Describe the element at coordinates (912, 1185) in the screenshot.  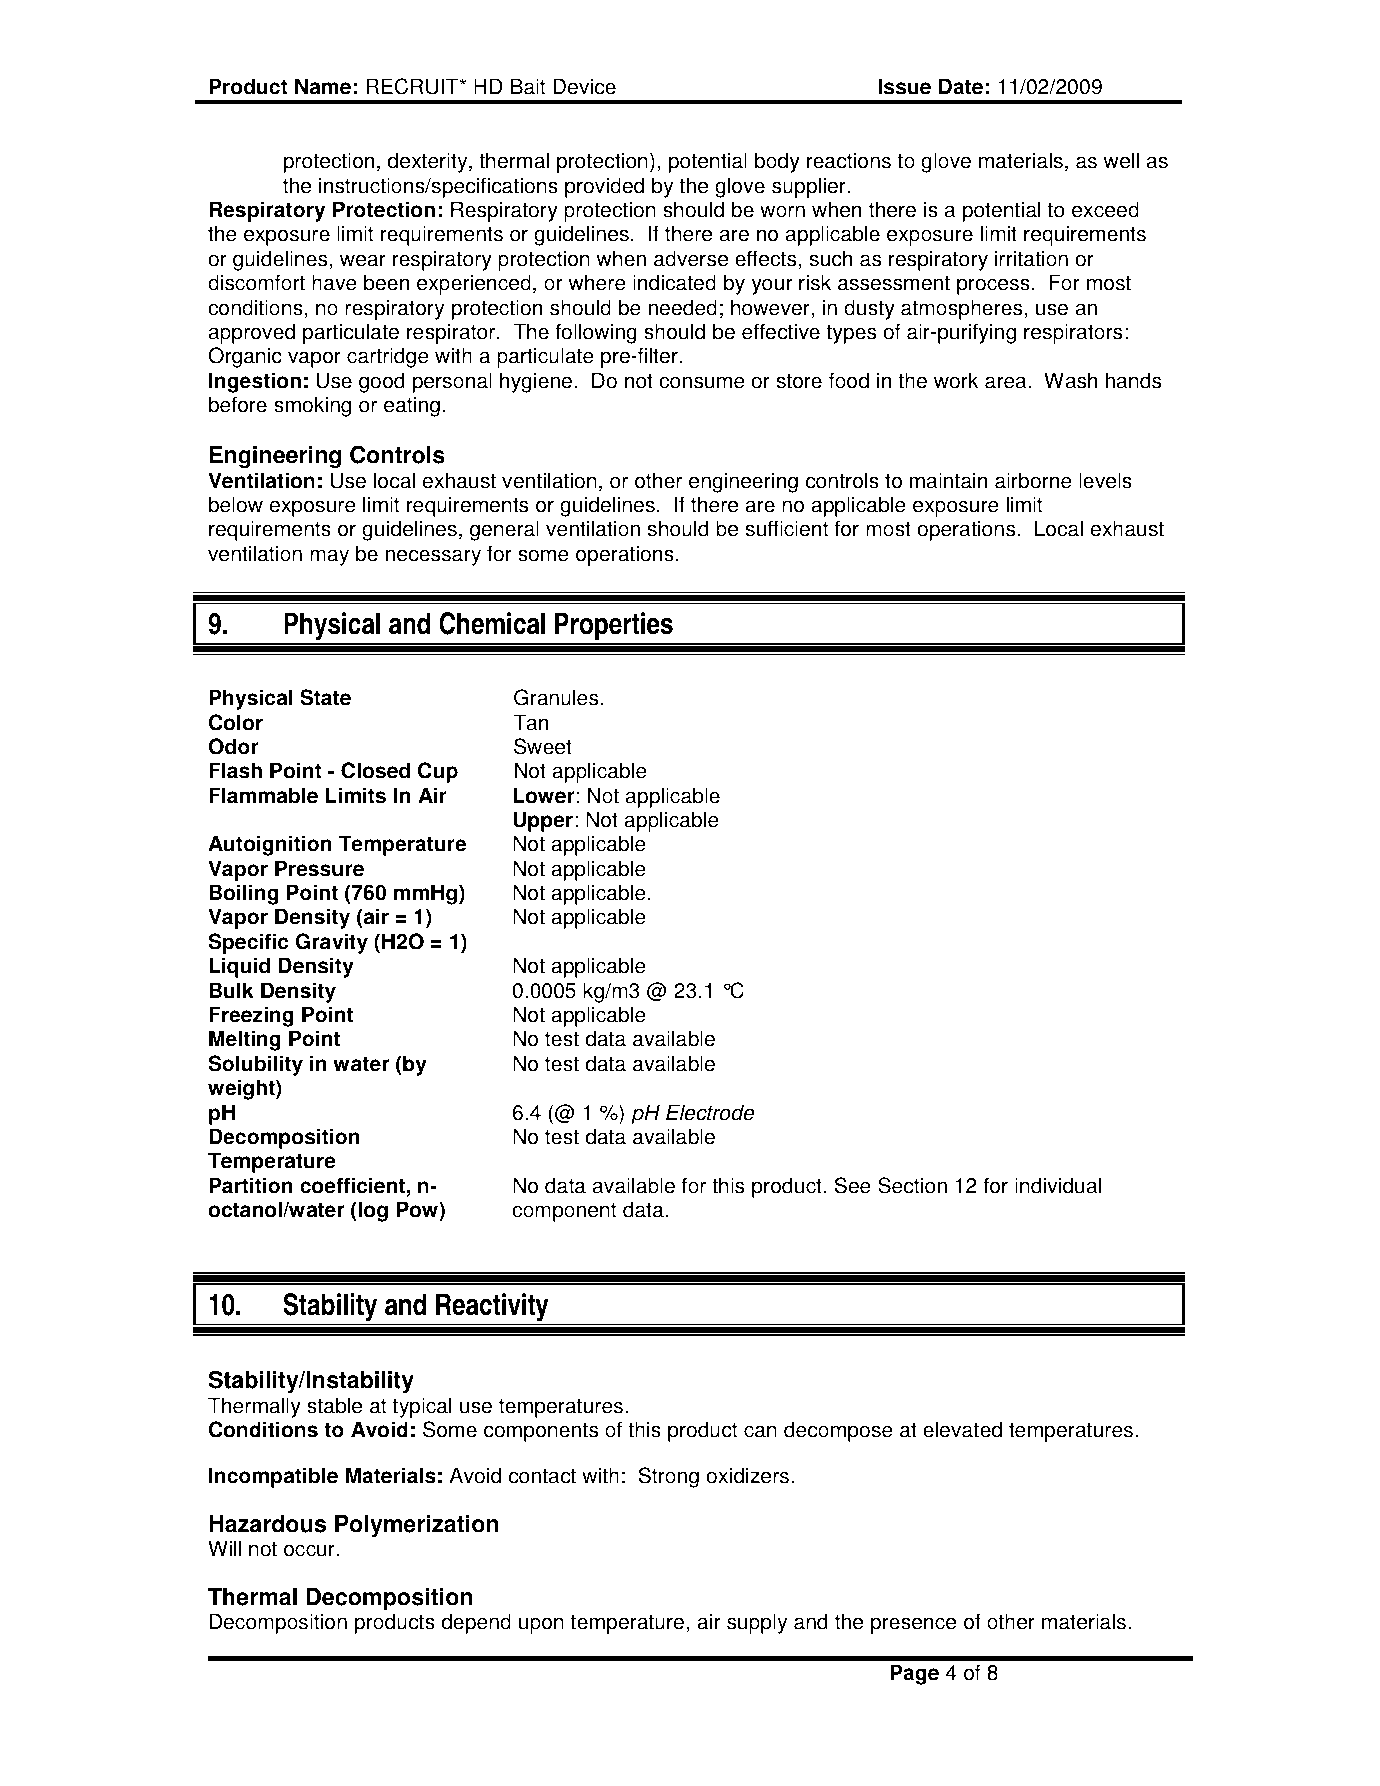
I see `Section` at that location.
